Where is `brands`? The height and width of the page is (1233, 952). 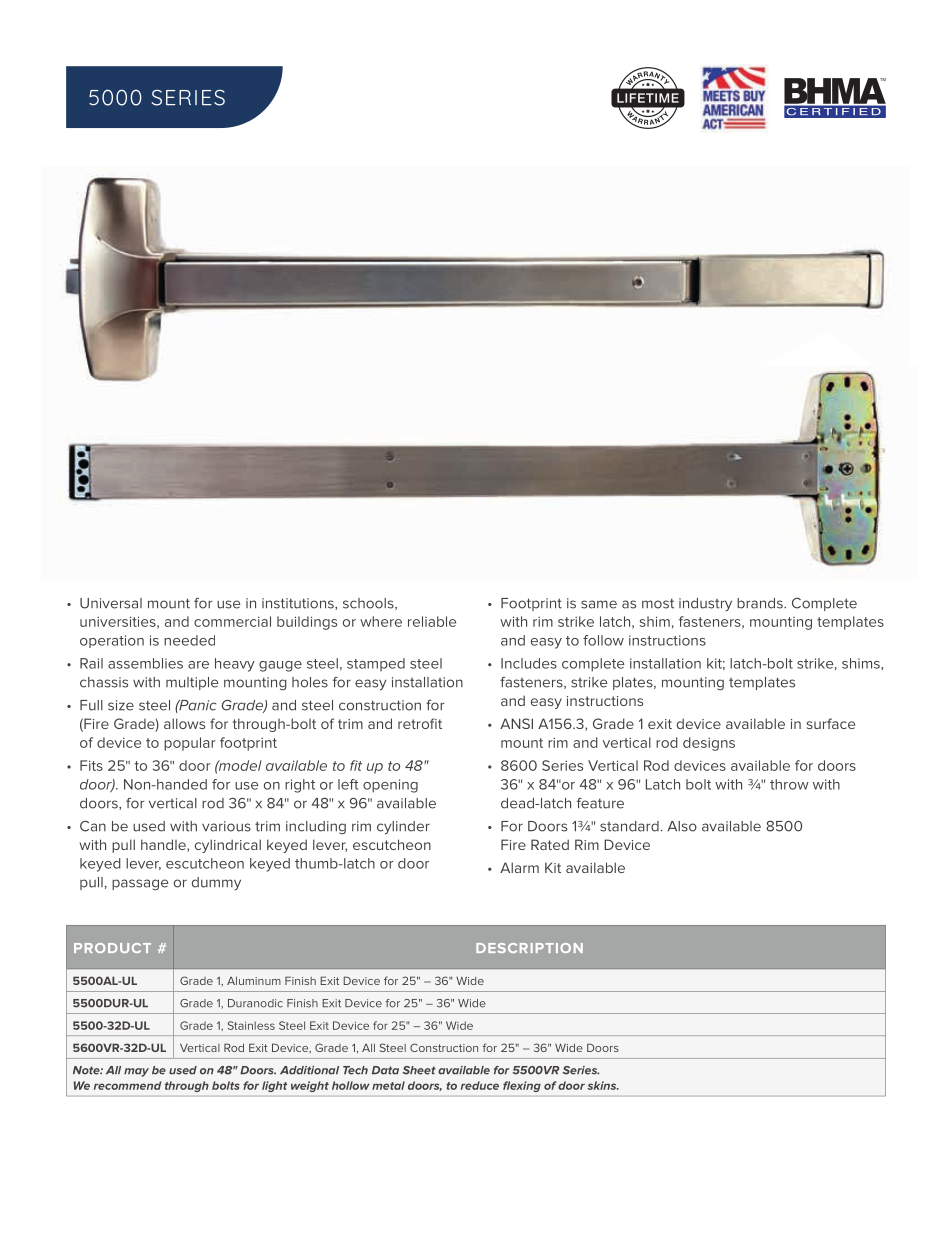 brands is located at coordinates (761, 603).
